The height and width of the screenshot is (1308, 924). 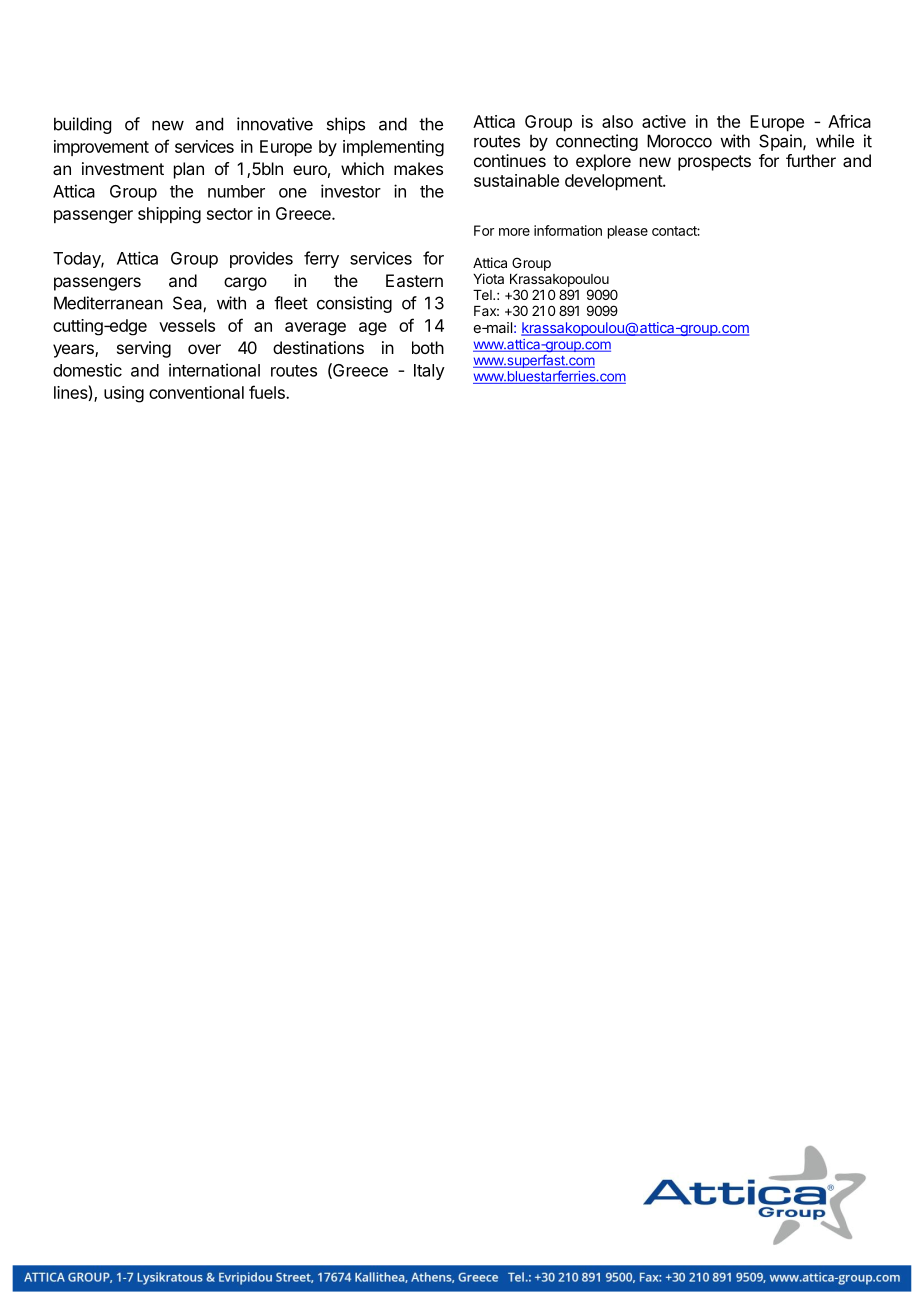 What do you see at coordinates (781, 142) in the screenshot?
I see `Spain` at bounding box center [781, 142].
